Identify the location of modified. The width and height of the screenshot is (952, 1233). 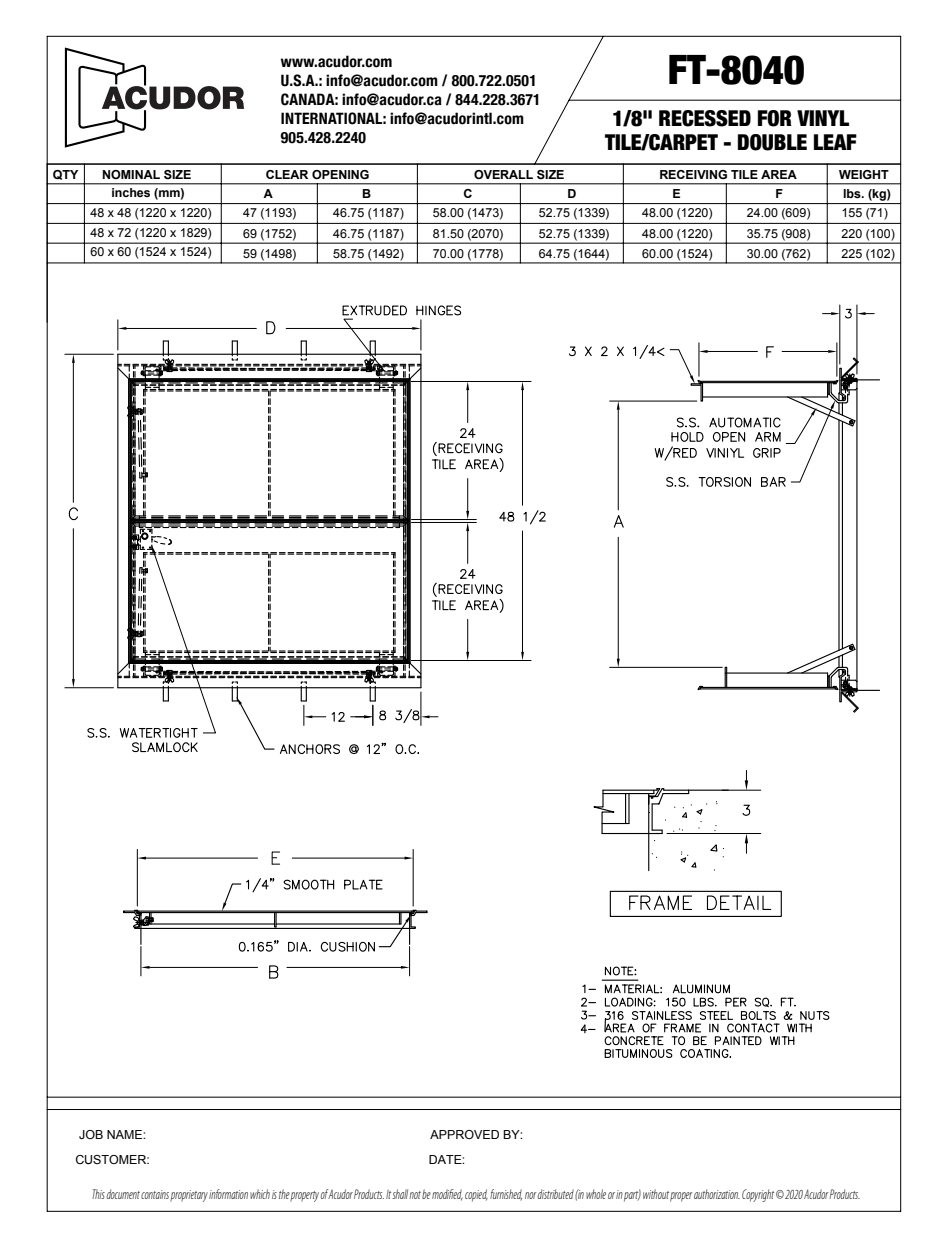
(447, 1195).
